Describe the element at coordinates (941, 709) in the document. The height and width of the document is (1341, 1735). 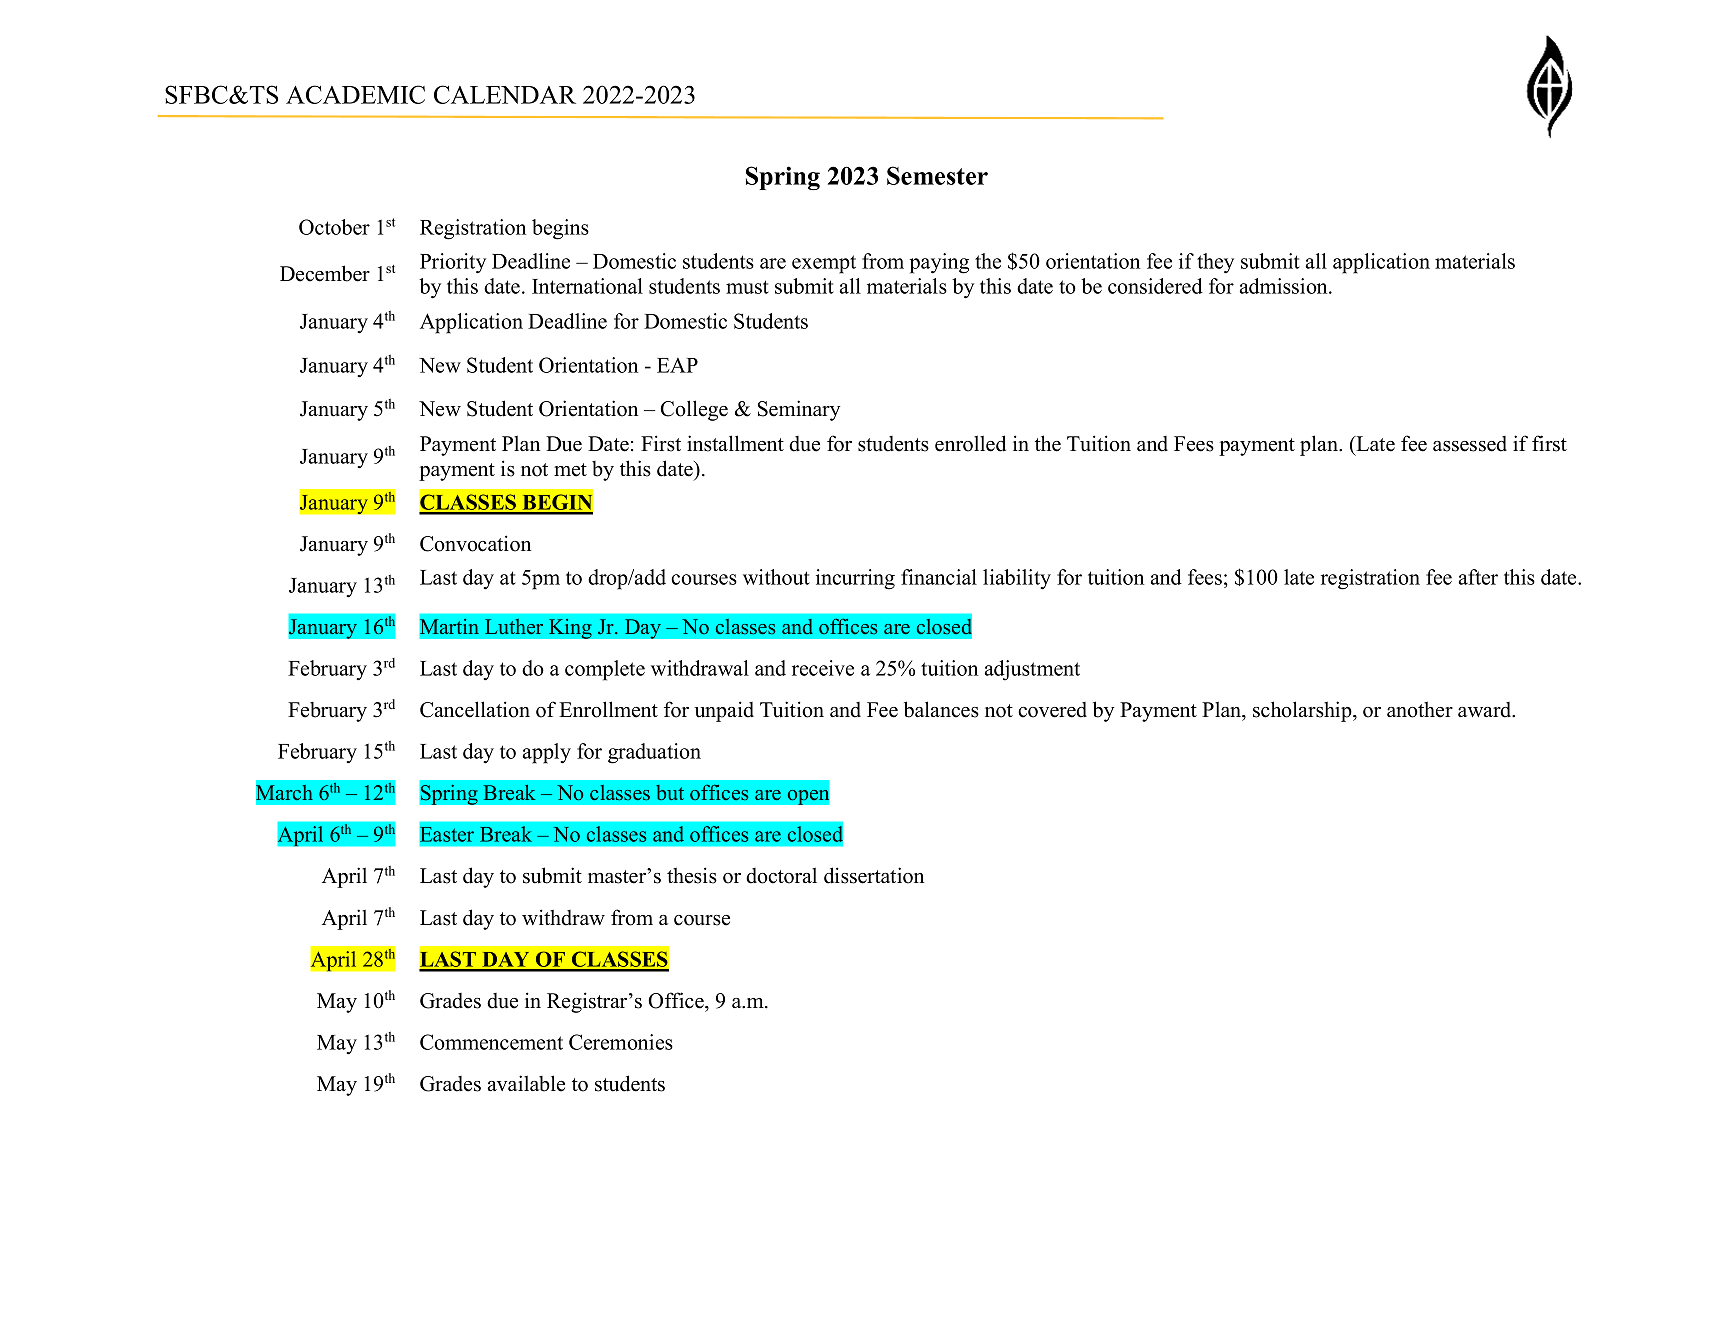
I see `balances` at that location.
